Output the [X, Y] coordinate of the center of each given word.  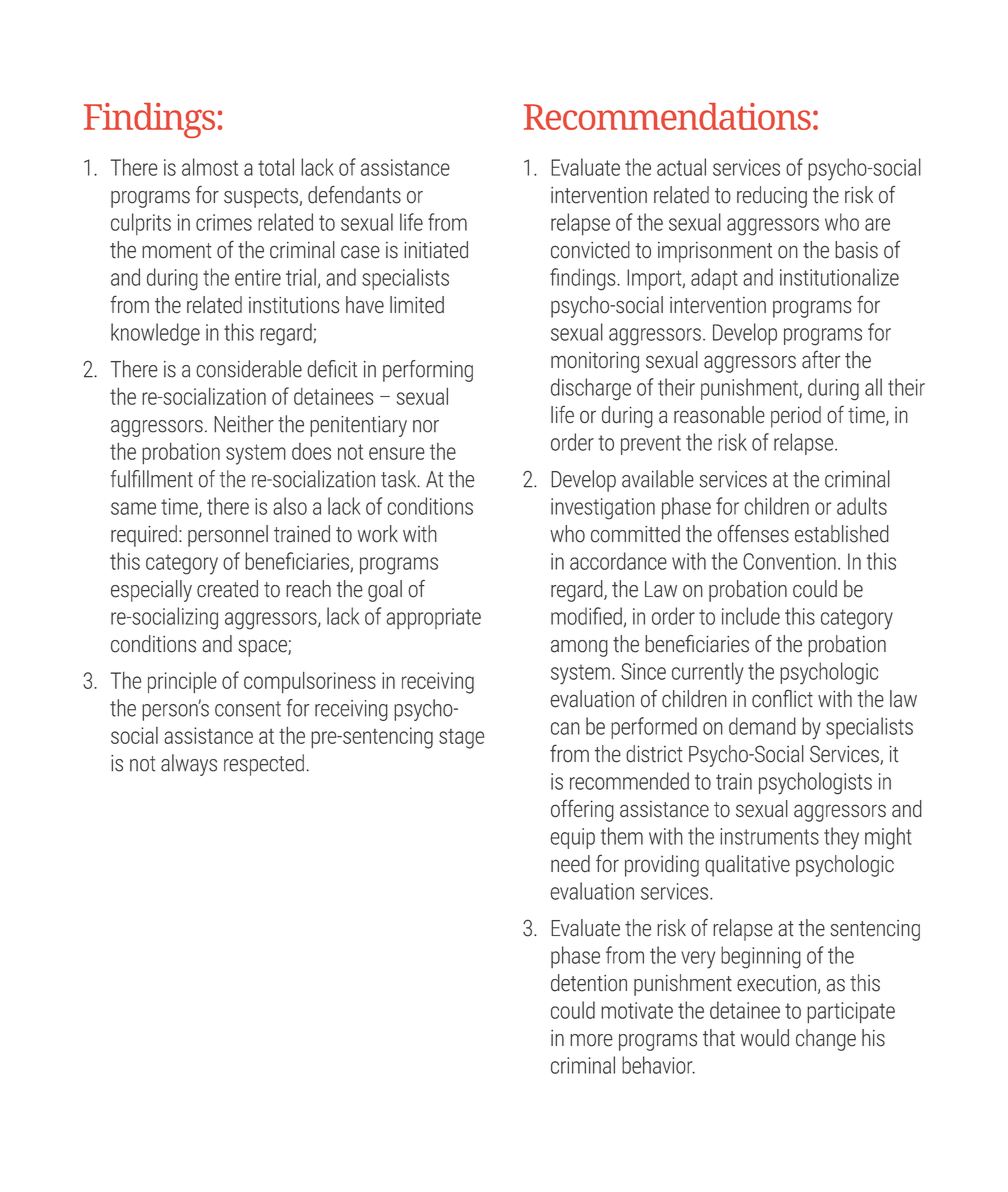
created [227, 589]
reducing [772, 197]
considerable [249, 369]
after [821, 359]
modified [586, 616]
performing [428, 371]
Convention [789, 561]
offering [582, 810]
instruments [769, 836]
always [189, 765]
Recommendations [667, 116]
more [591, 1040]
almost [210, 167]
